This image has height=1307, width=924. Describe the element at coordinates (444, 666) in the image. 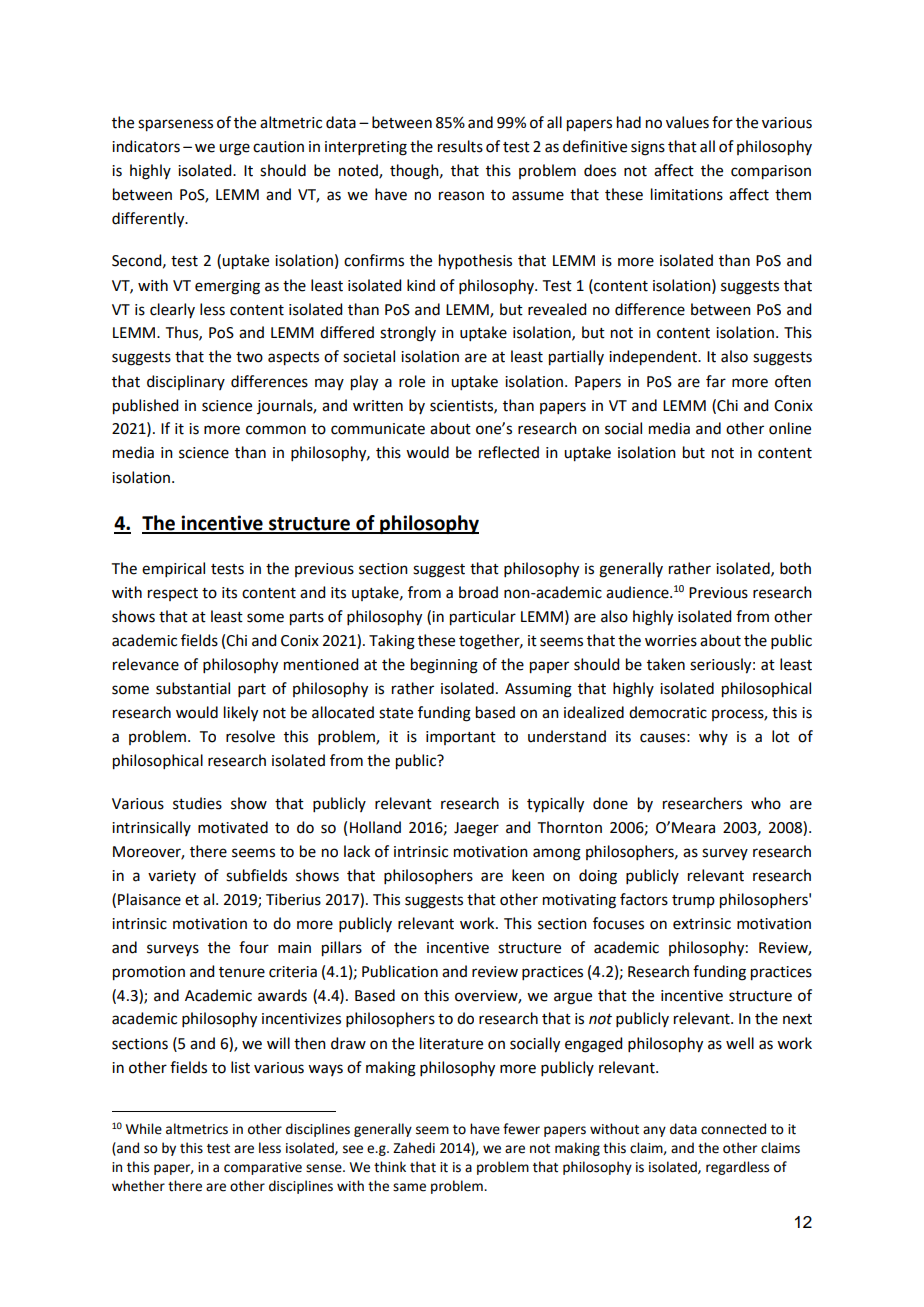

I see `beginning` at that location.
